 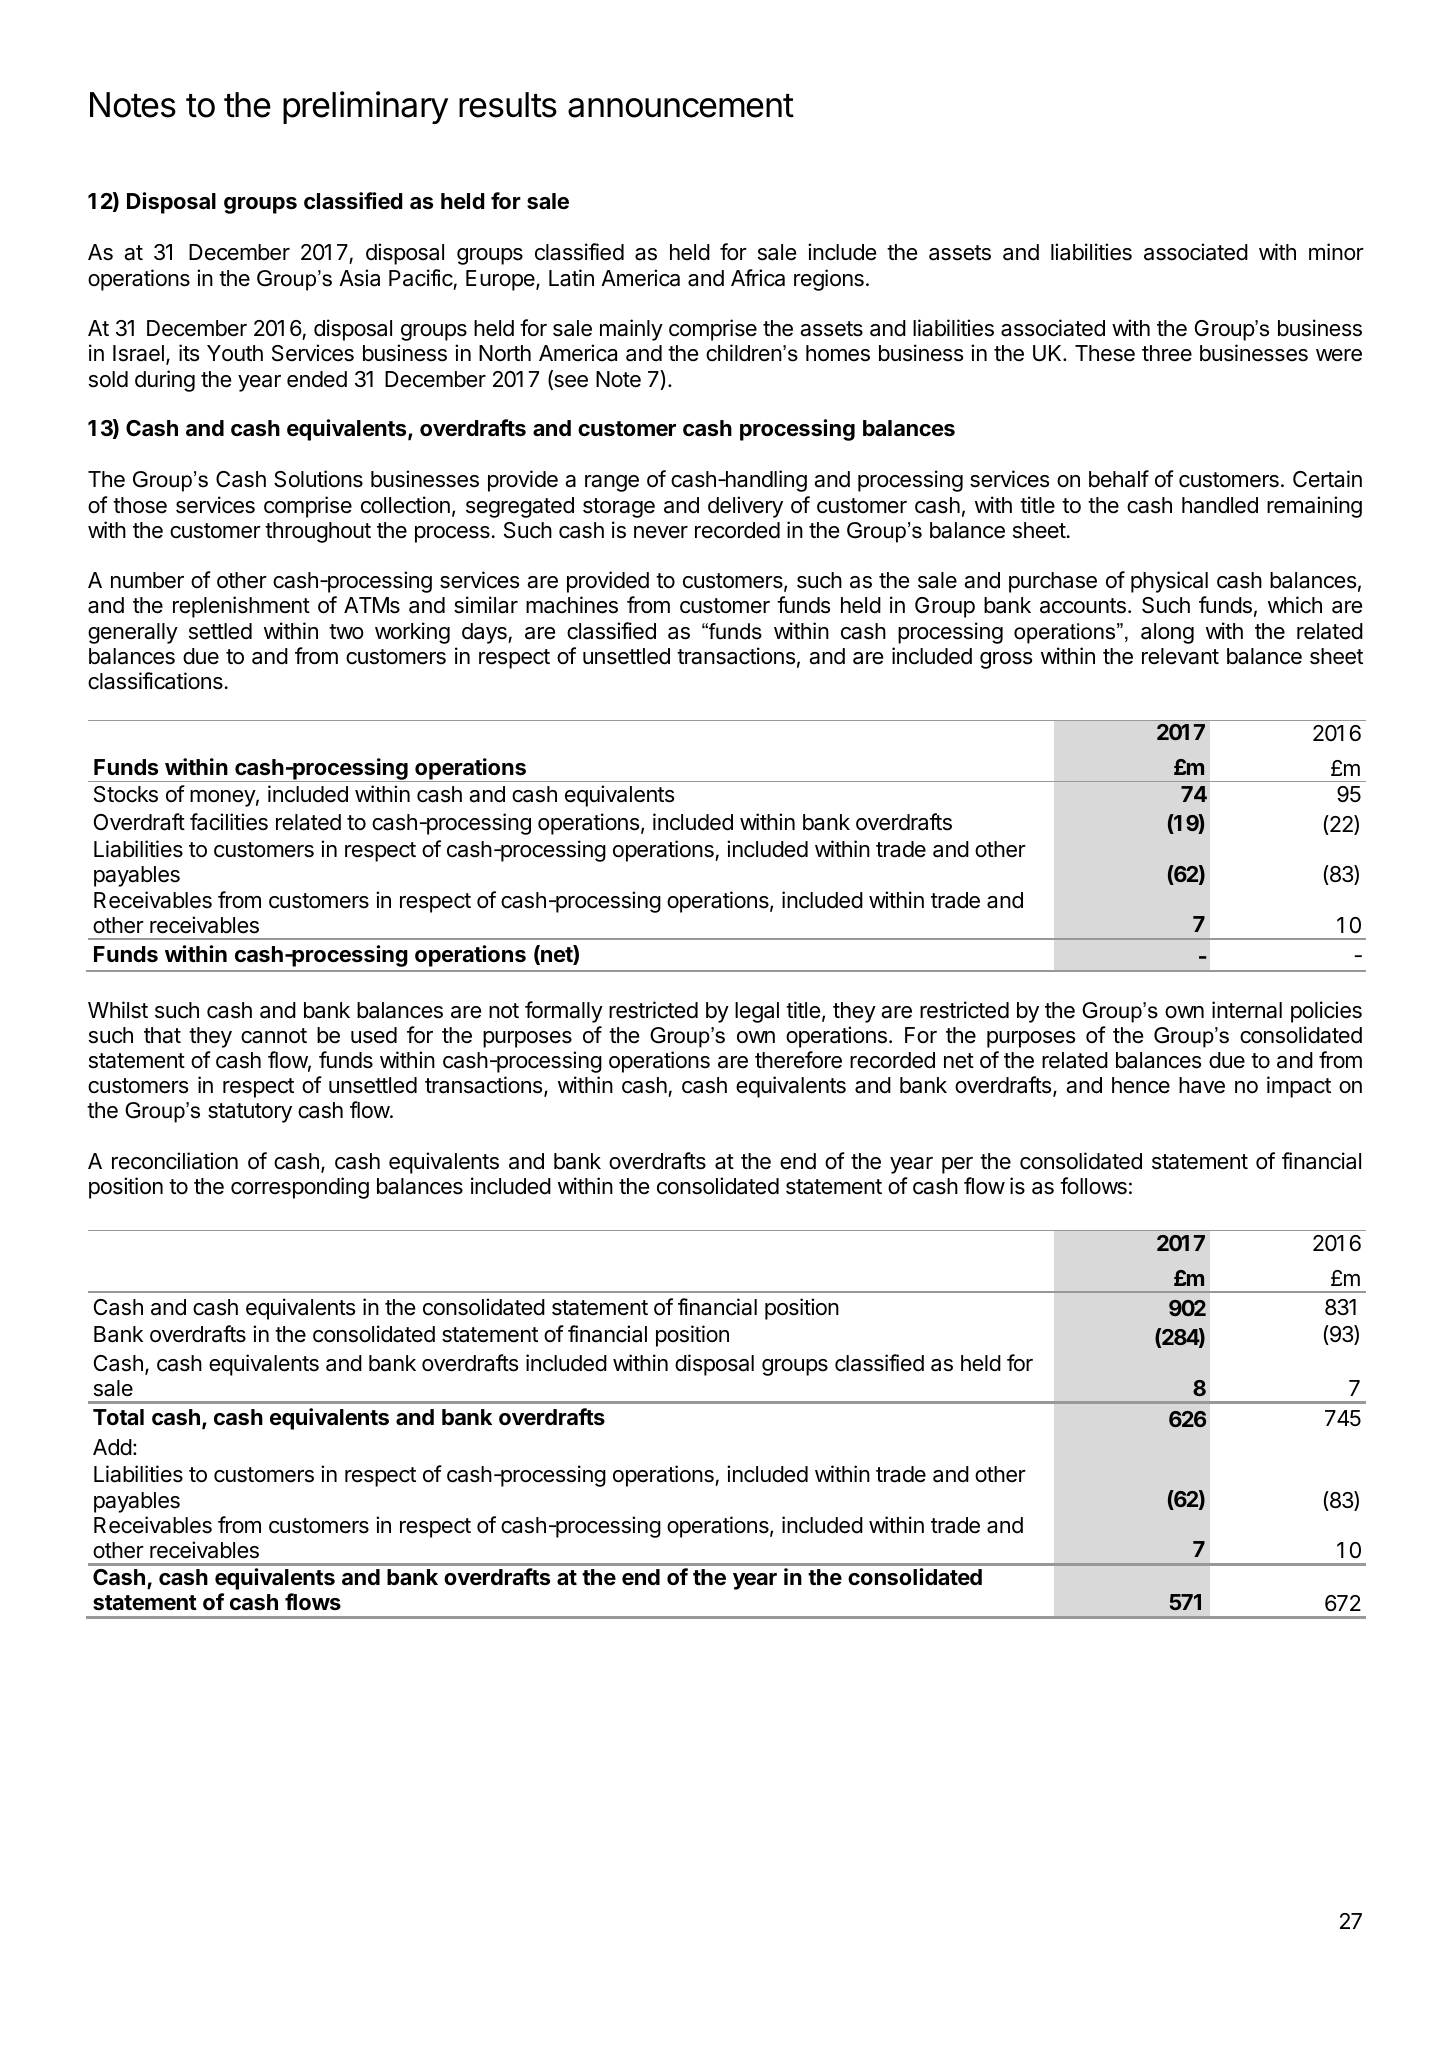 I want to click on never, so click(x=661, y=532).
